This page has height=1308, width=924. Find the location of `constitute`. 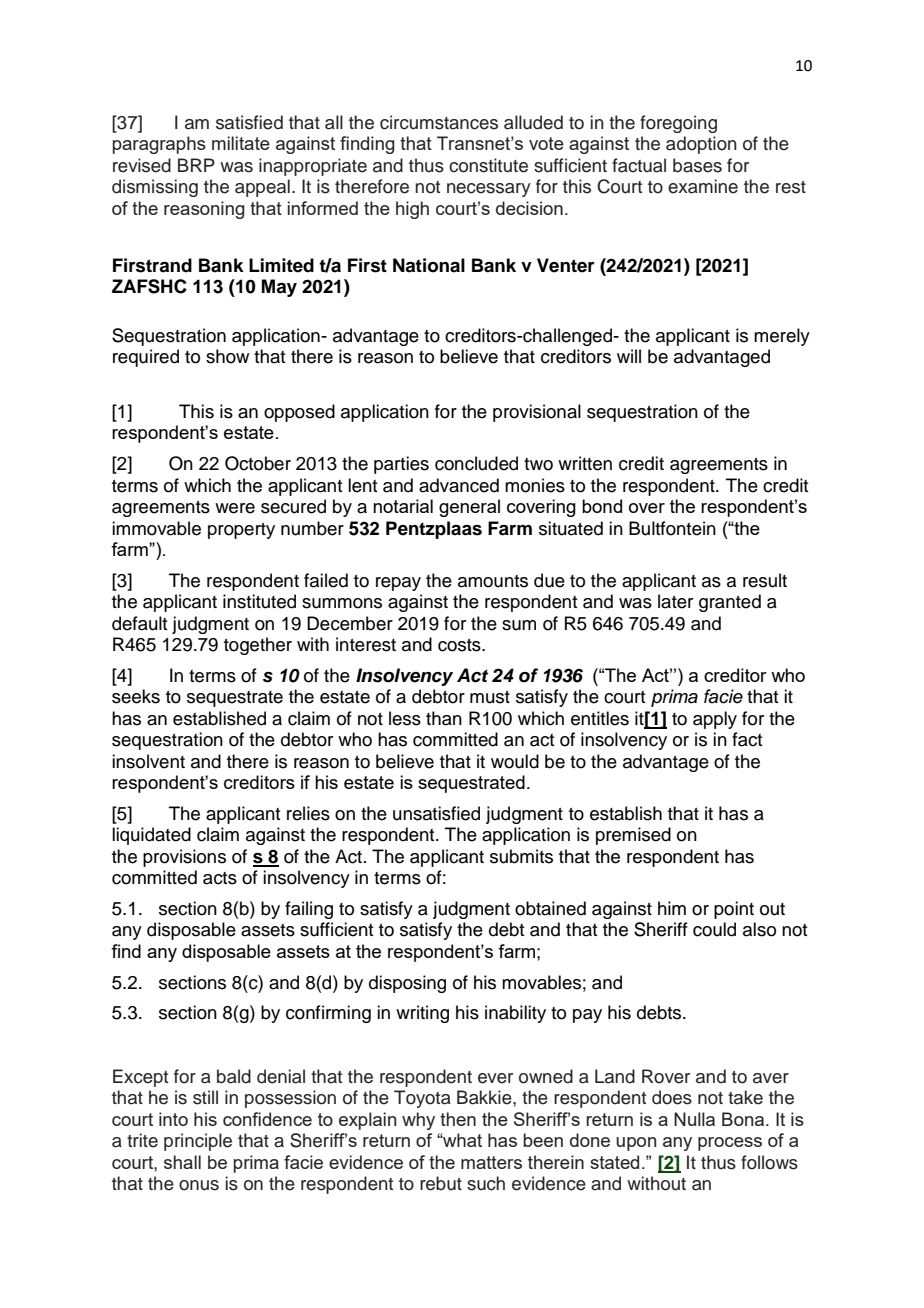

constitute is located at coordinates (488, 165).
